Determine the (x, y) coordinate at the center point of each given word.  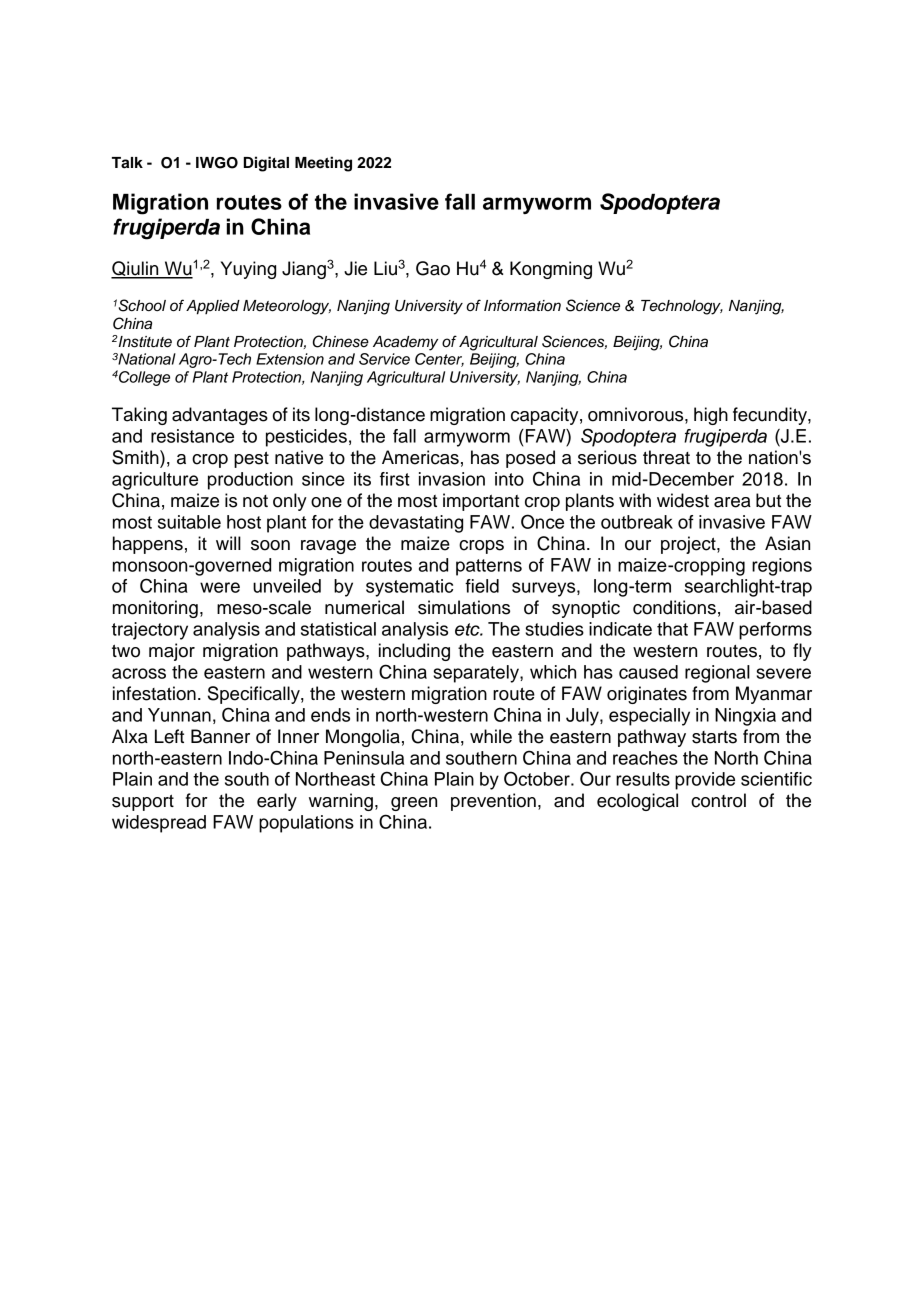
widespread (159, 824)
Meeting (323, 164)
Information (522, 305)
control (718, 800)
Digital (266, 164)
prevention (493, 802)
